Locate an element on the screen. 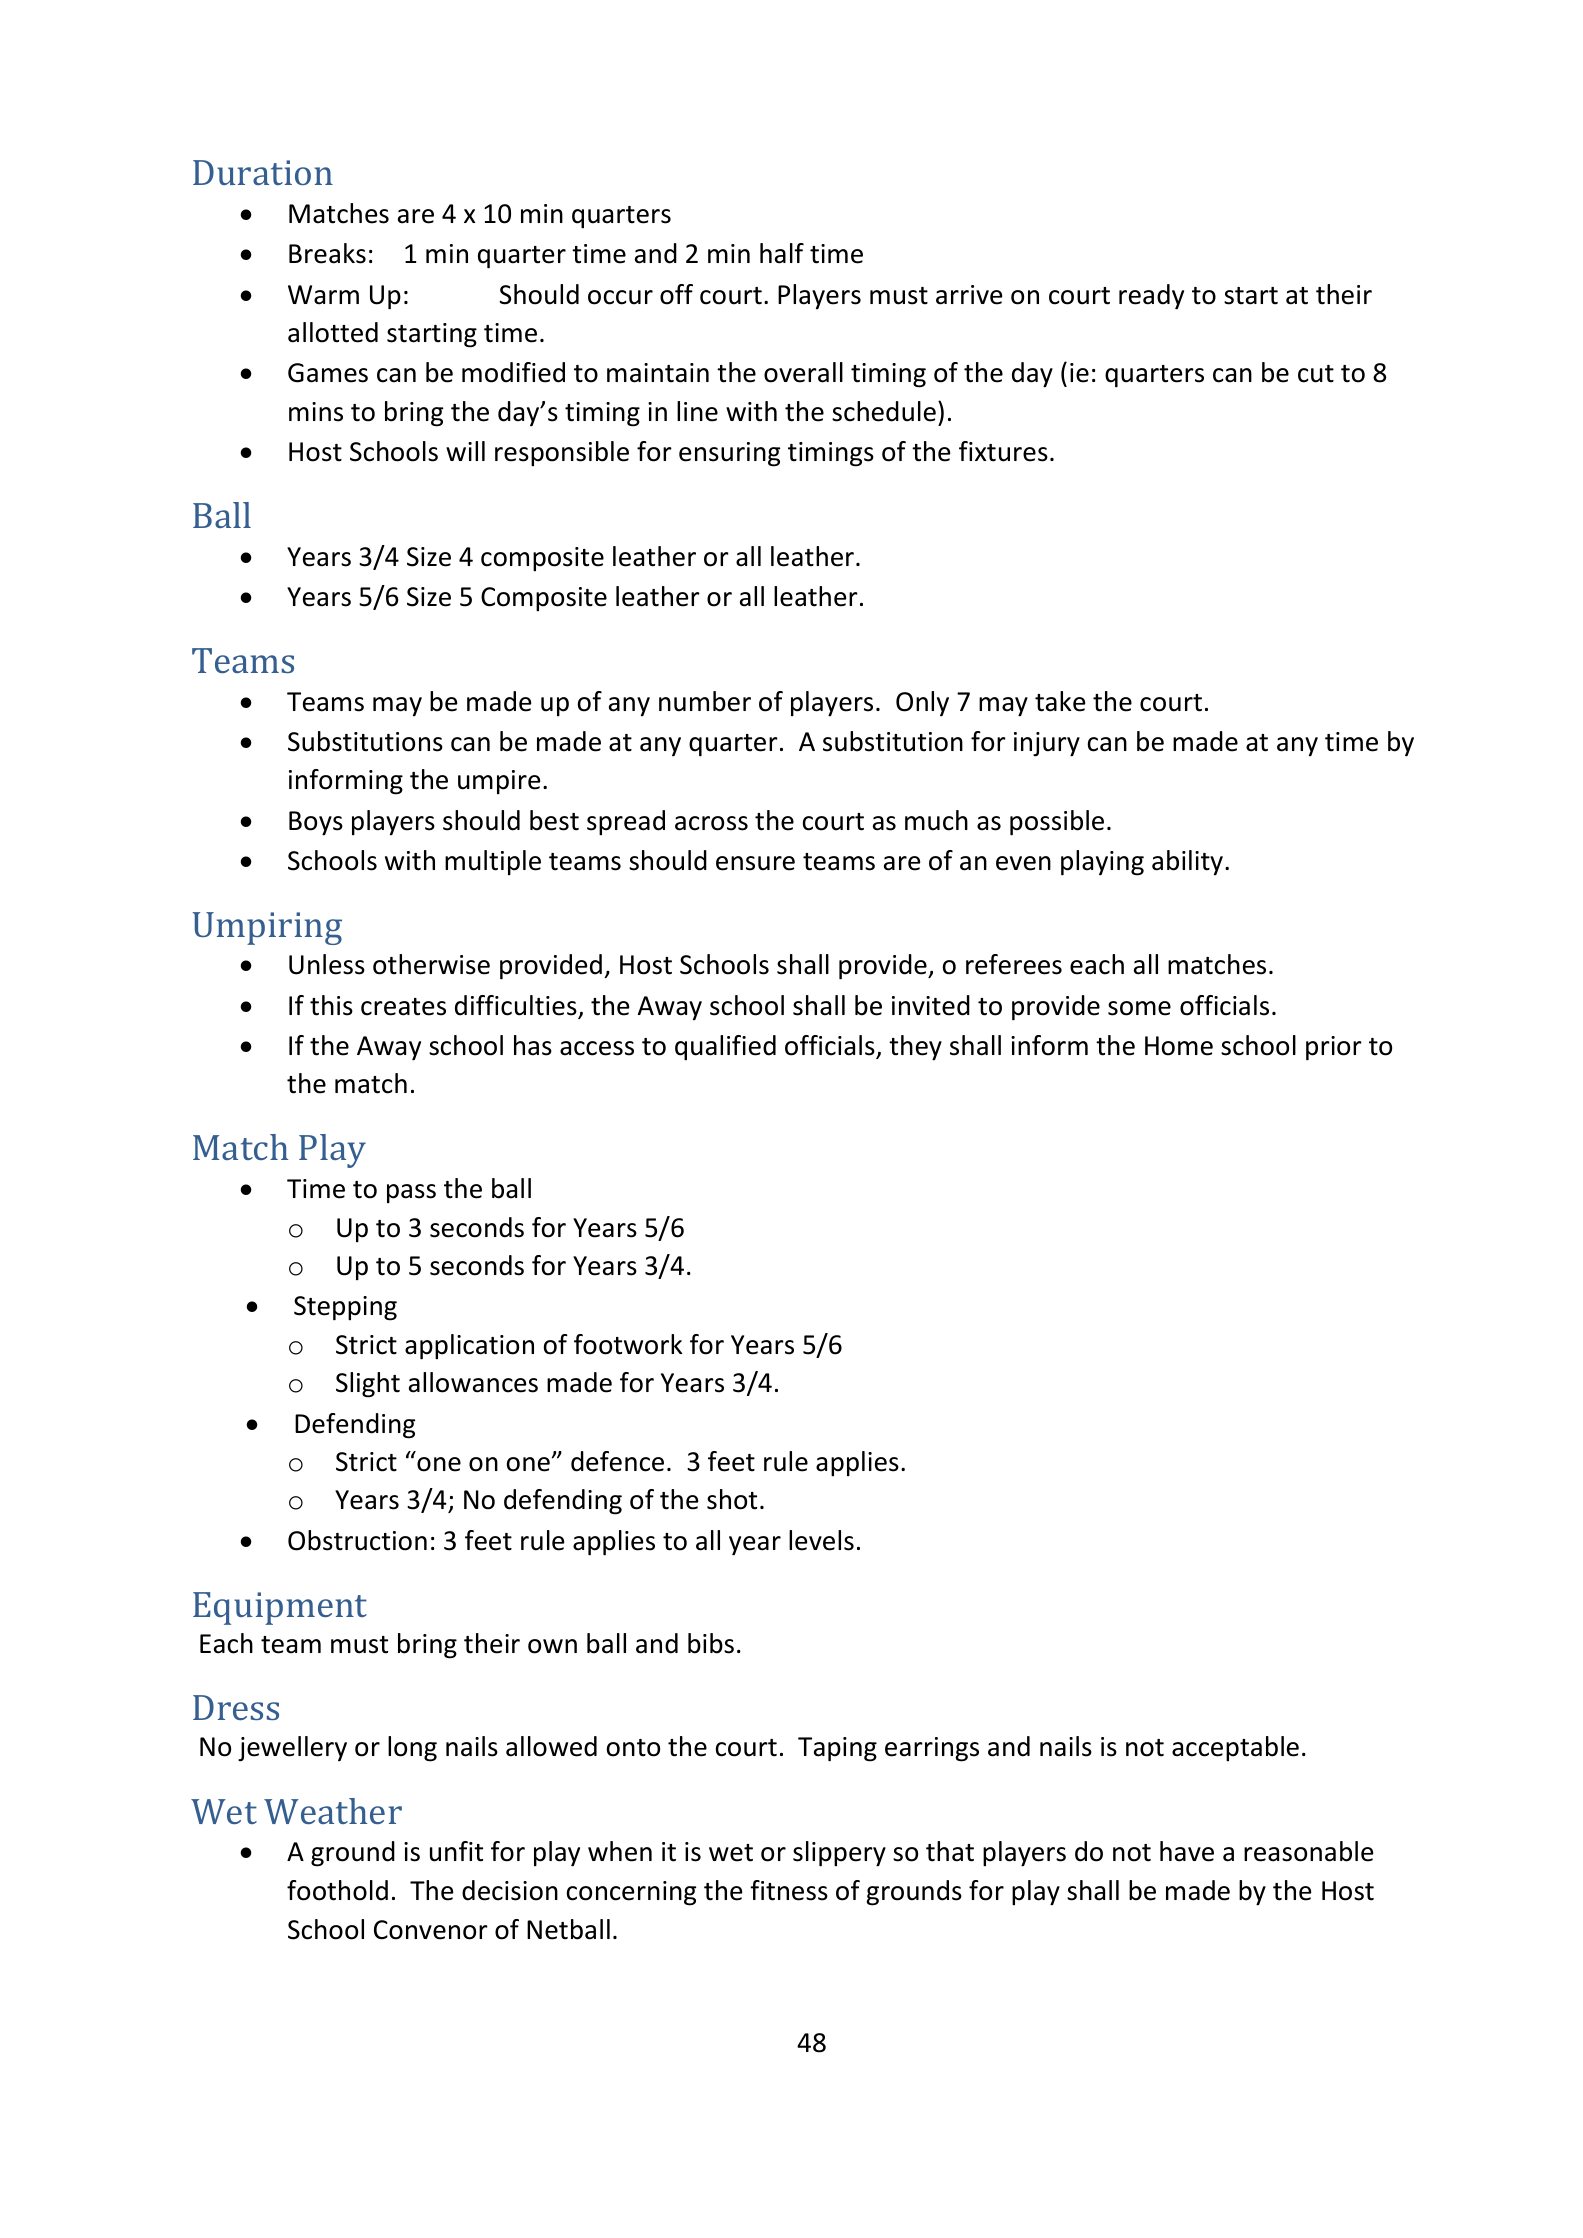  Home is located at coordinates (1179, 1046).
